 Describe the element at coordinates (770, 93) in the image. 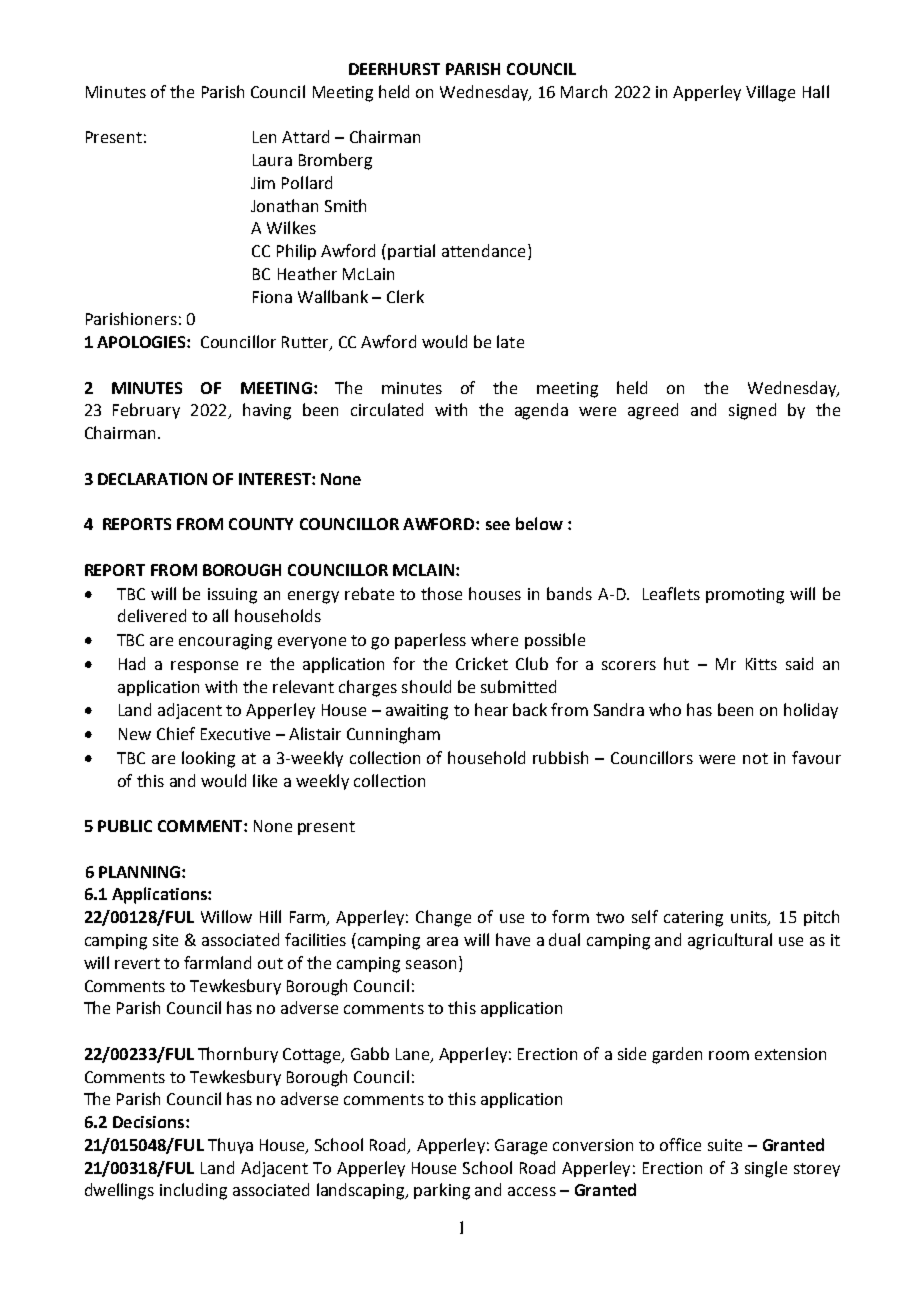

I see `Village` at that location.
